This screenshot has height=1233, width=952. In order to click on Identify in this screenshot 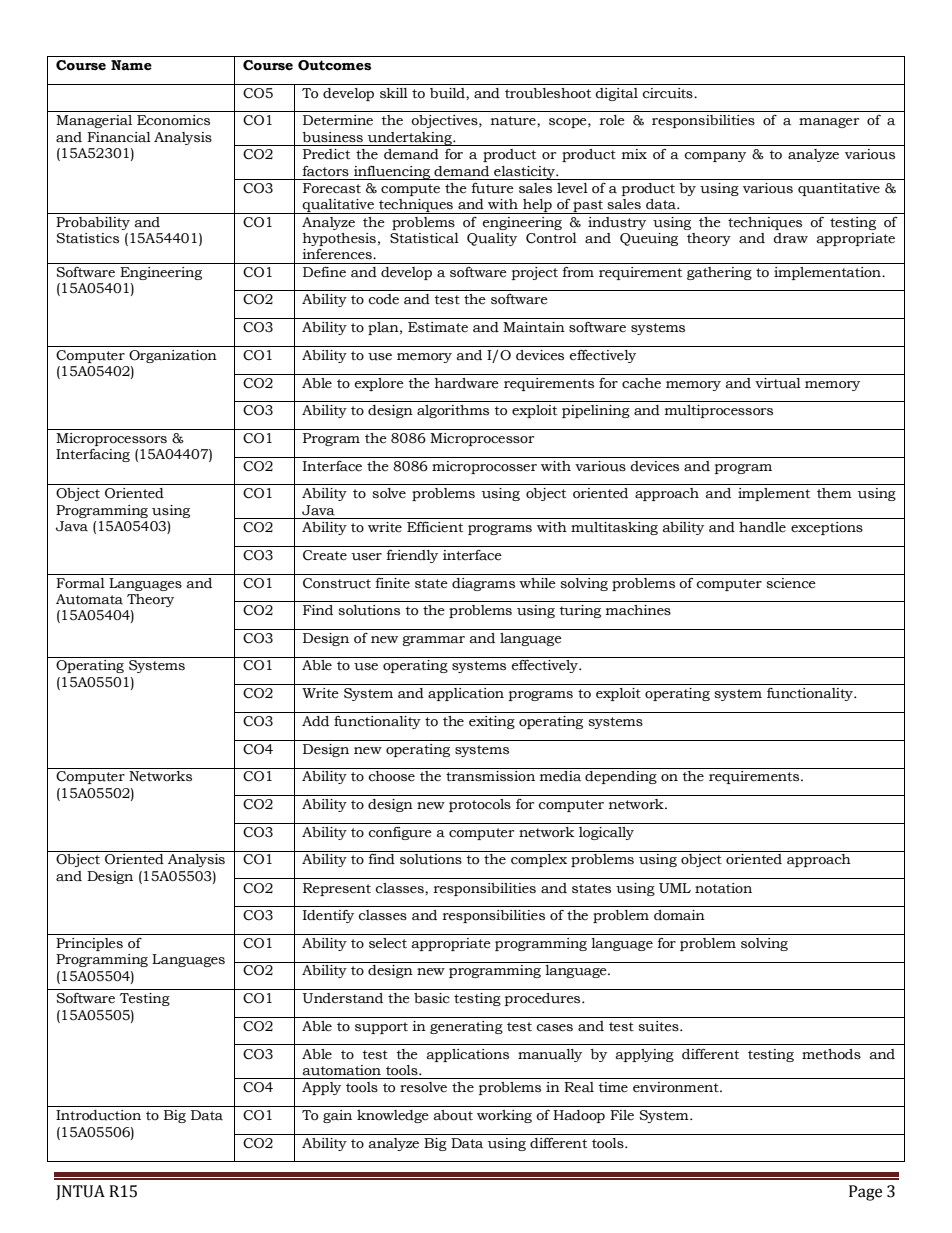, I will do `click(328, 916)`.
